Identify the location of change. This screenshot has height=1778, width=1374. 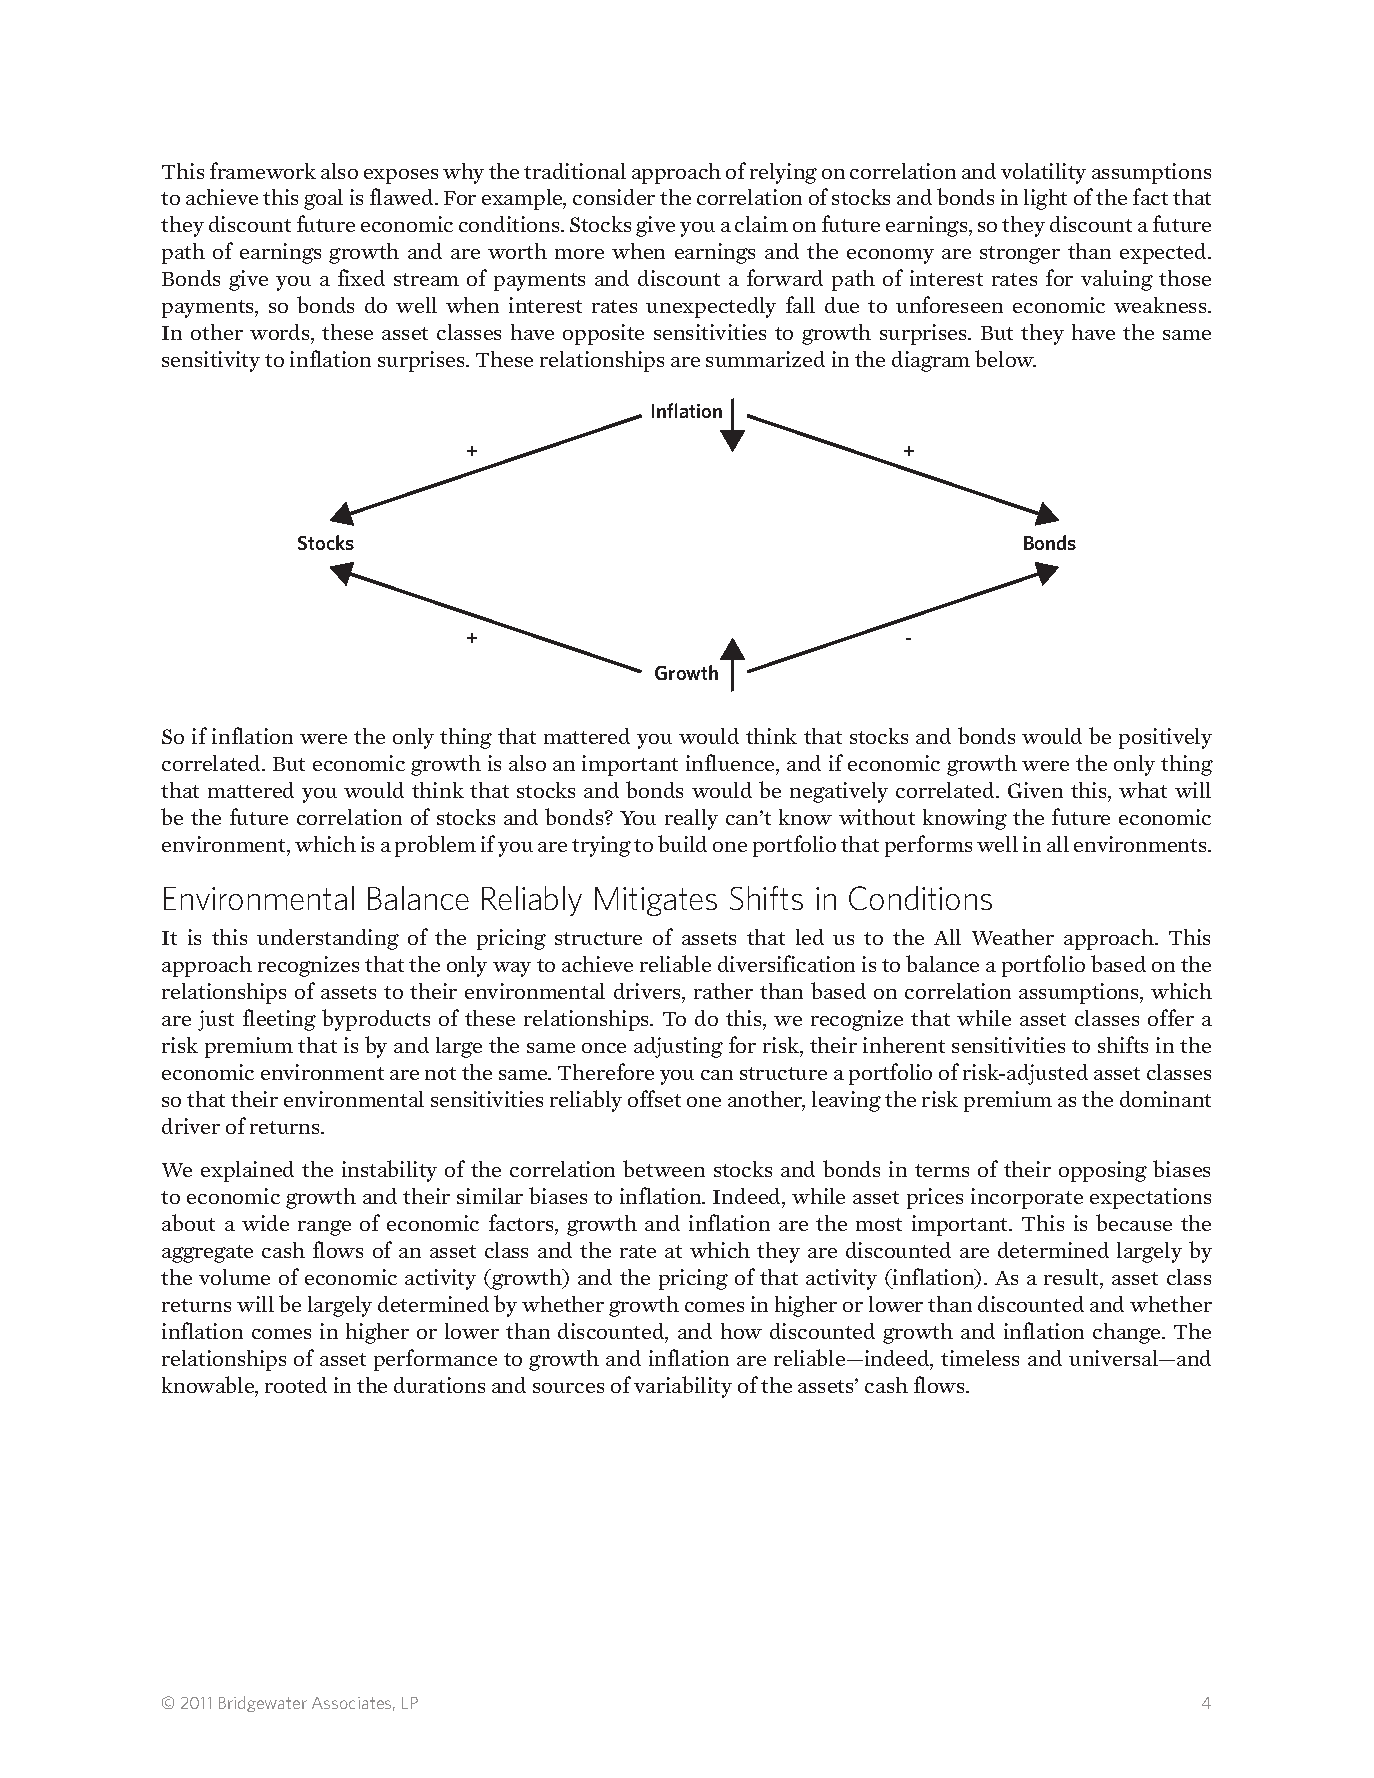
(1128, 1333).
